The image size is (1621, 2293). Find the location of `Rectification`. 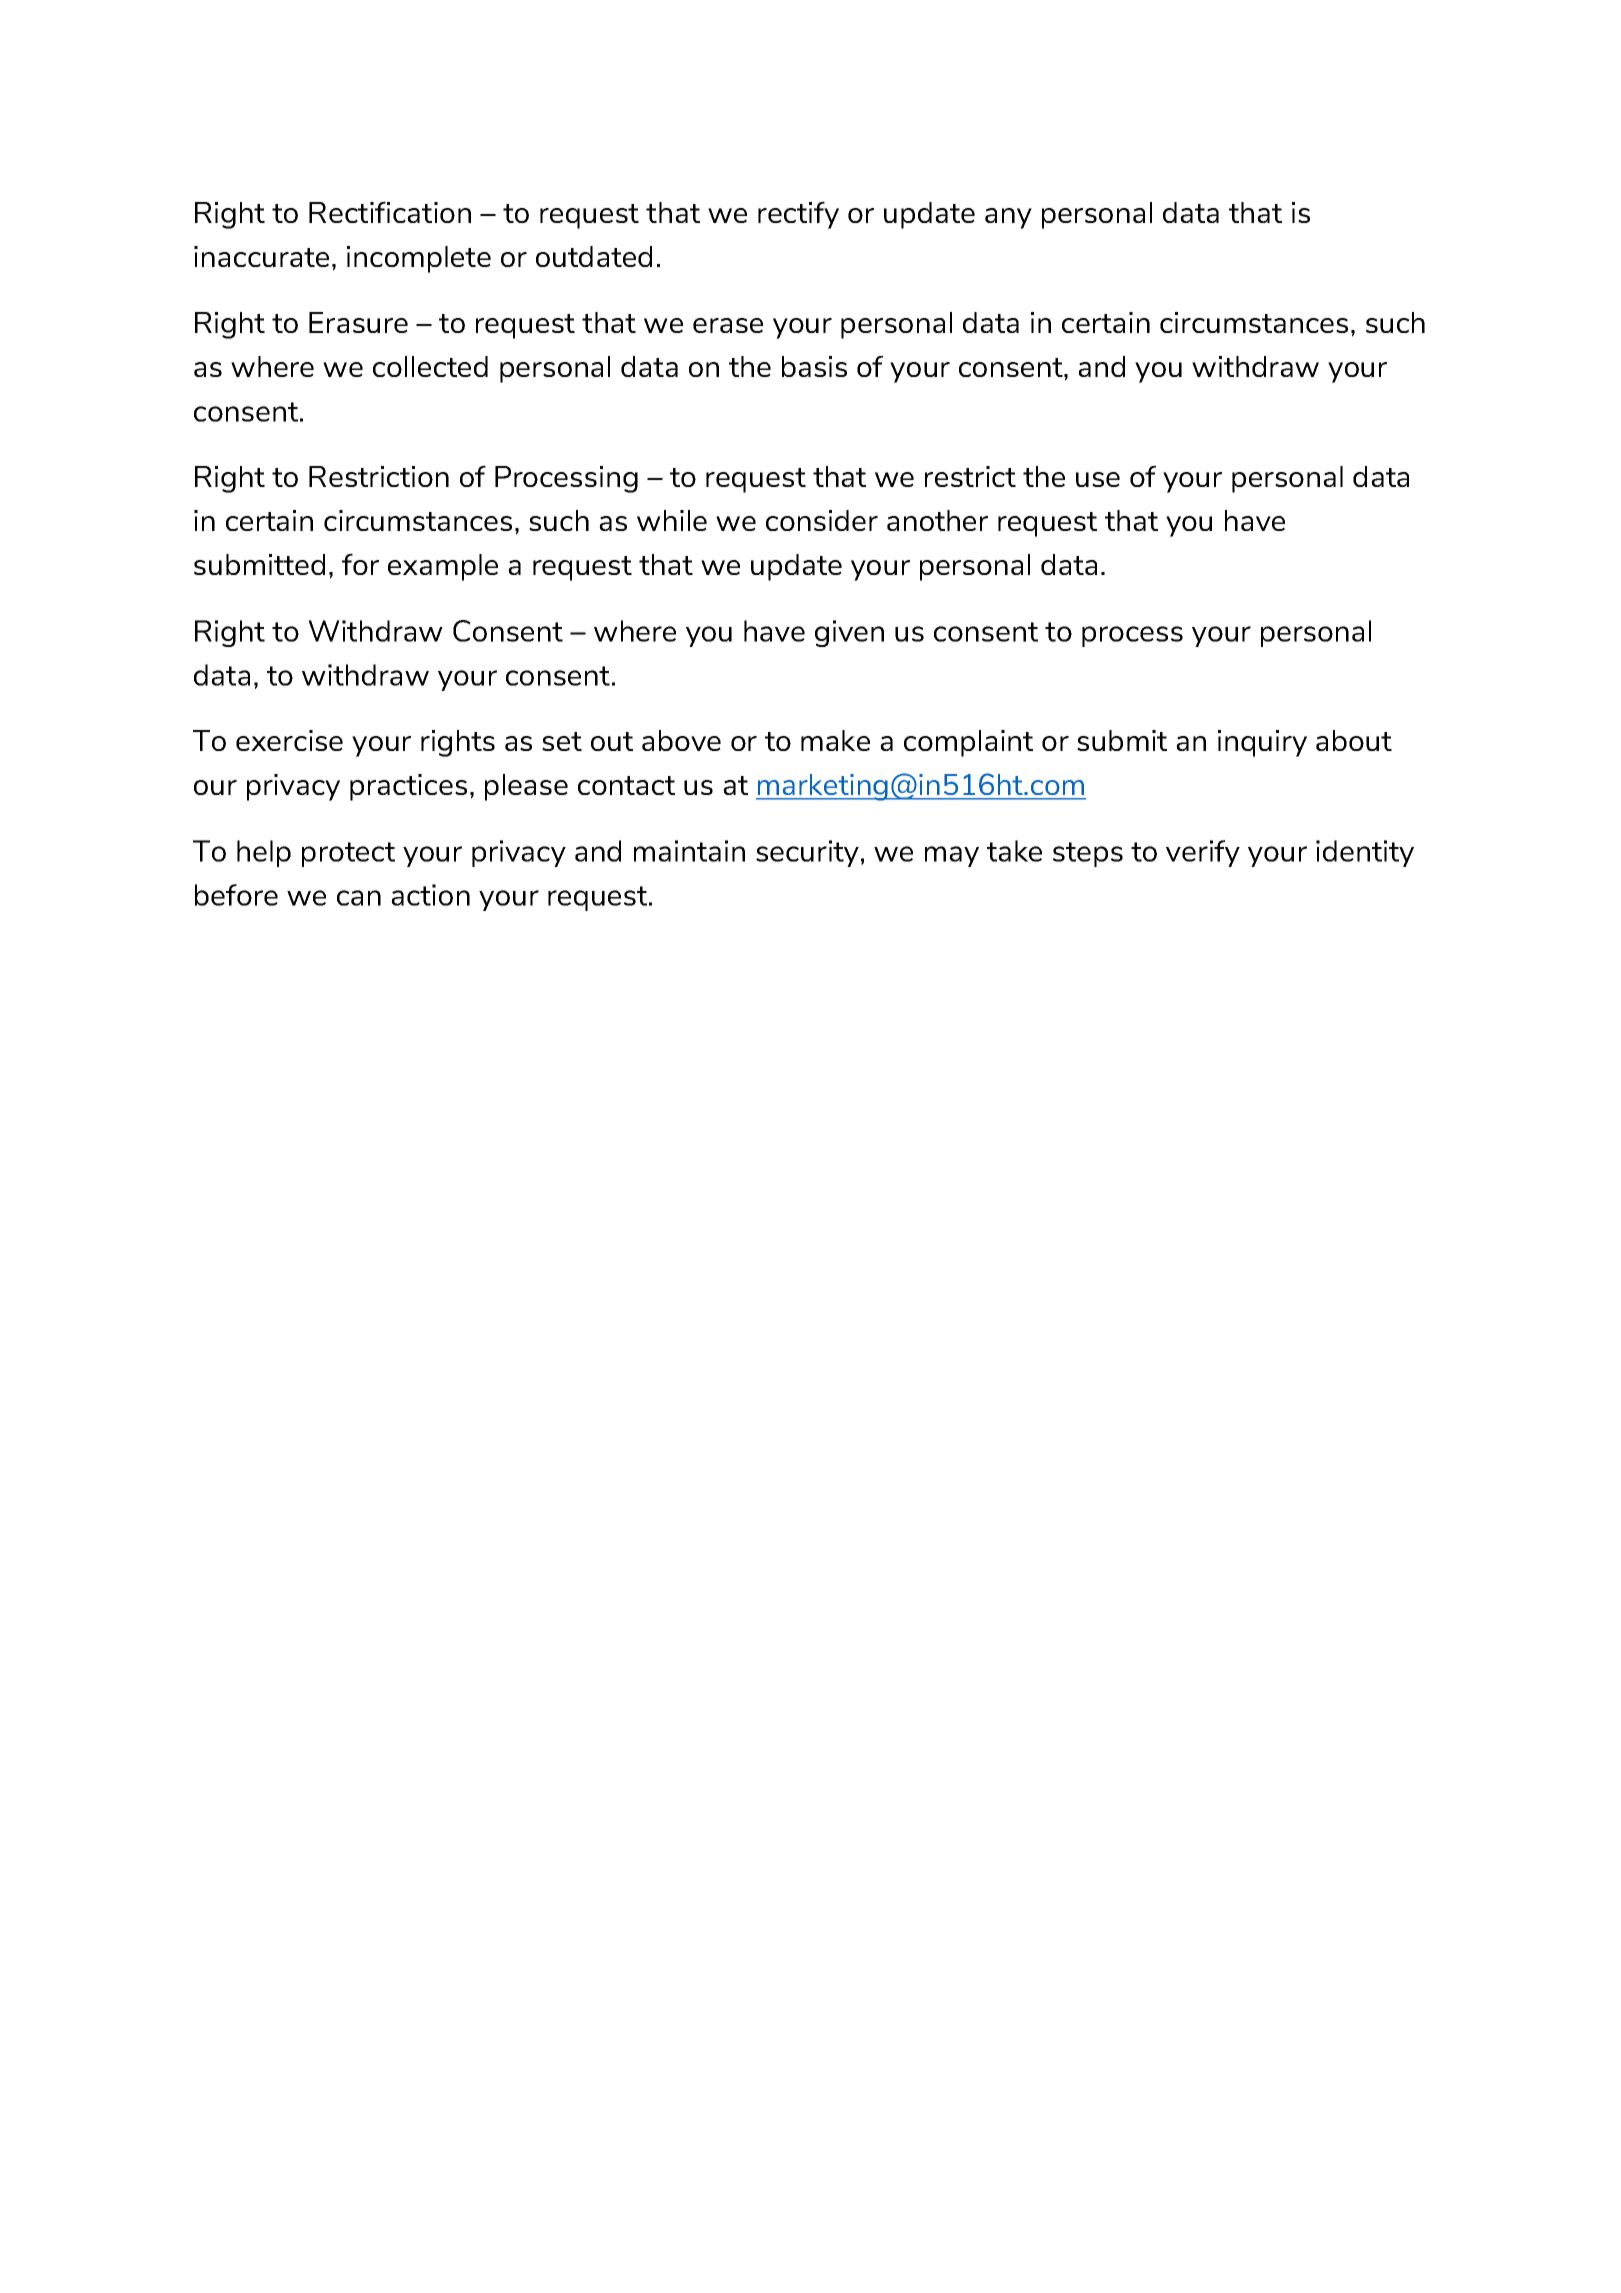

Rectification is located at coordinates (390, 212).
